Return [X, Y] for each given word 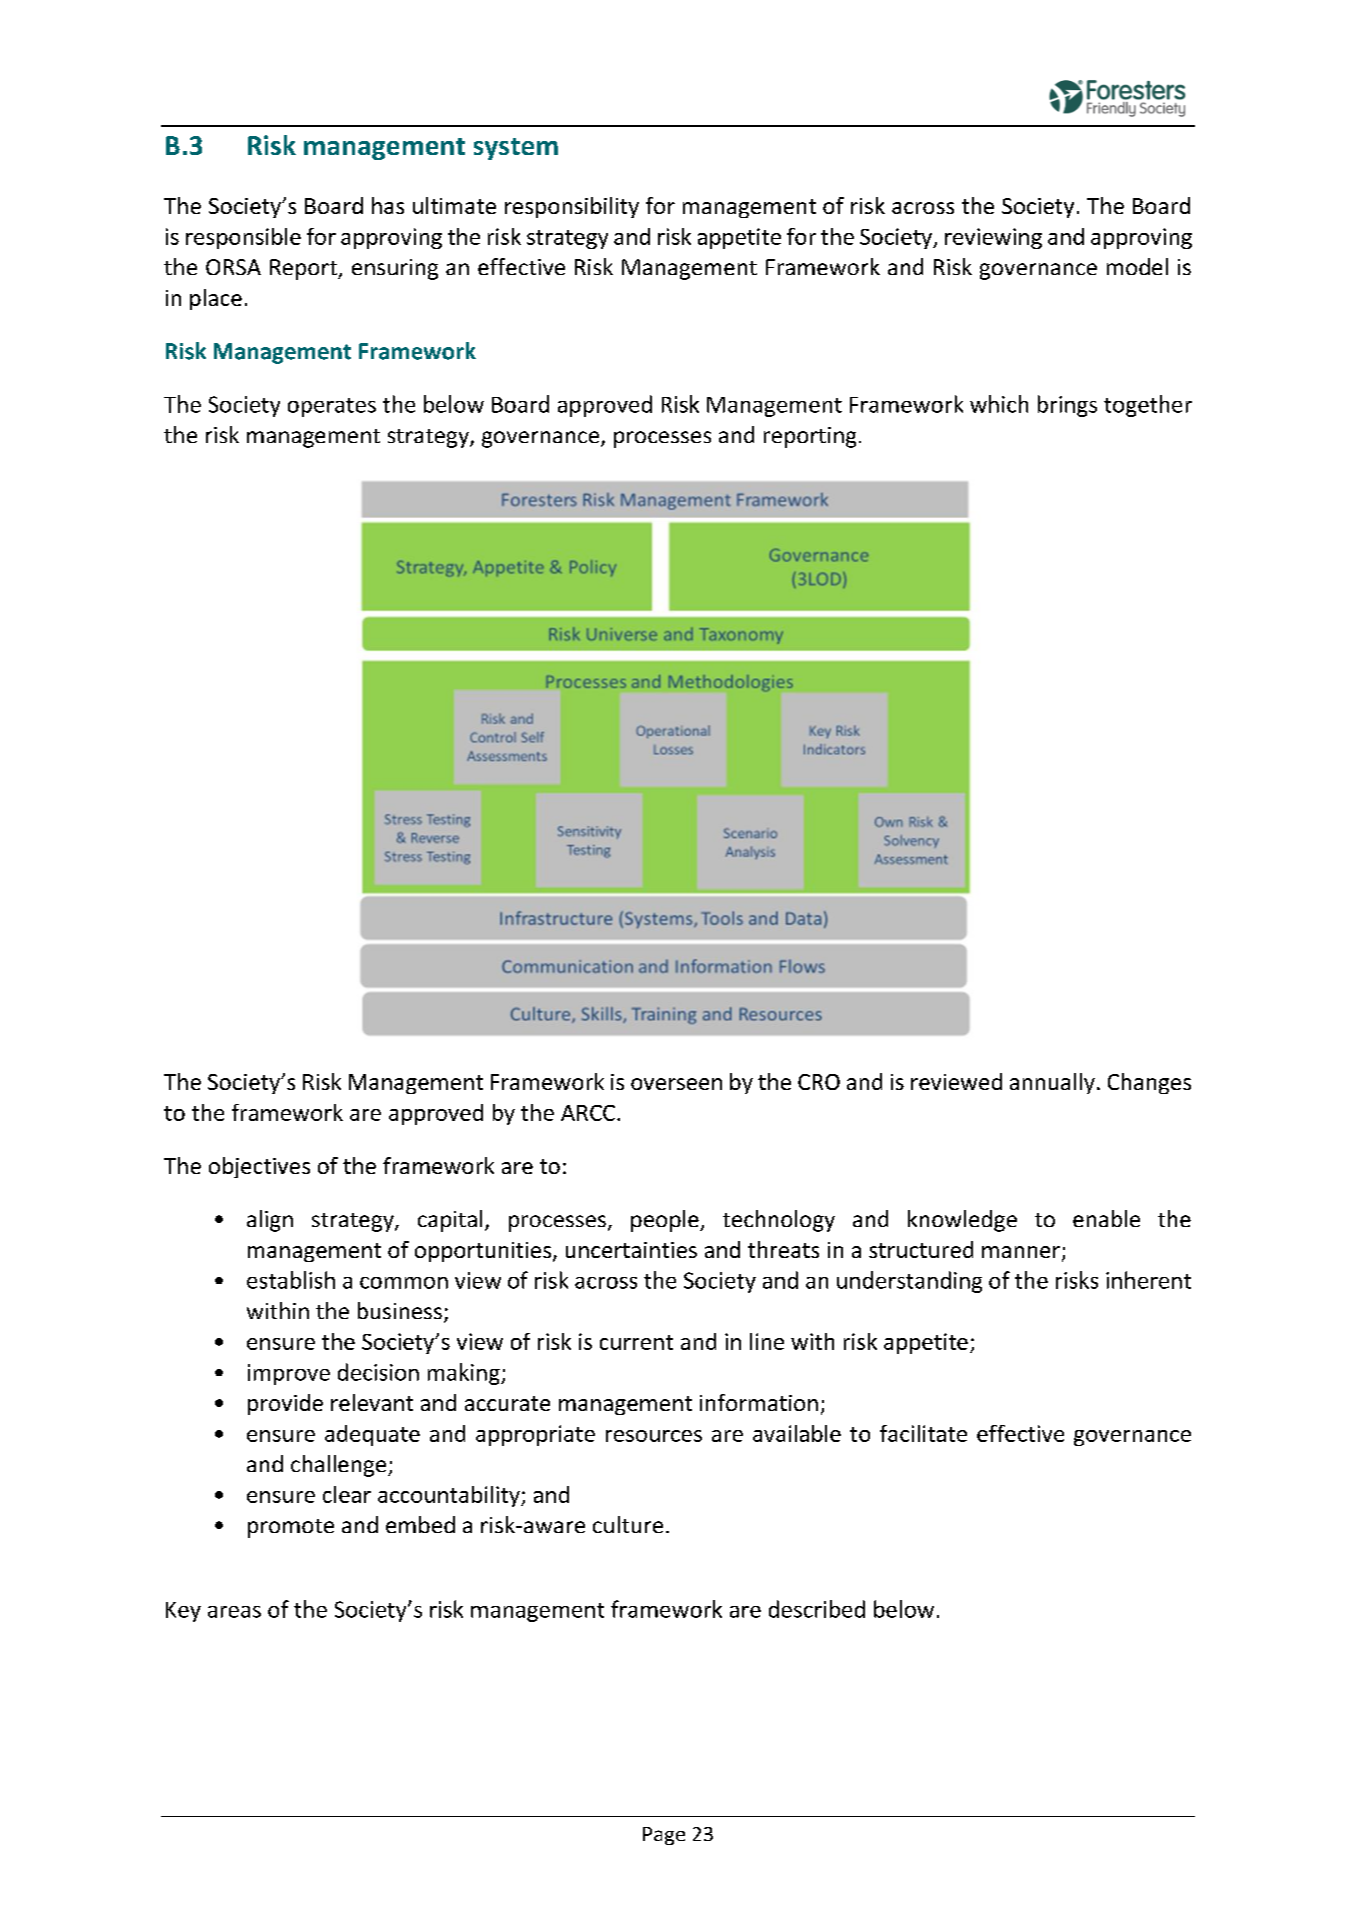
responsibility [572, 207]
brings [1067, 406]
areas [234, 1612]
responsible [243, 238]
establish [291, 1280]
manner [1021, 1252]
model [1137, 266]
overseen [676, 1084]
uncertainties [631, 1250]
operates [332, 407]
